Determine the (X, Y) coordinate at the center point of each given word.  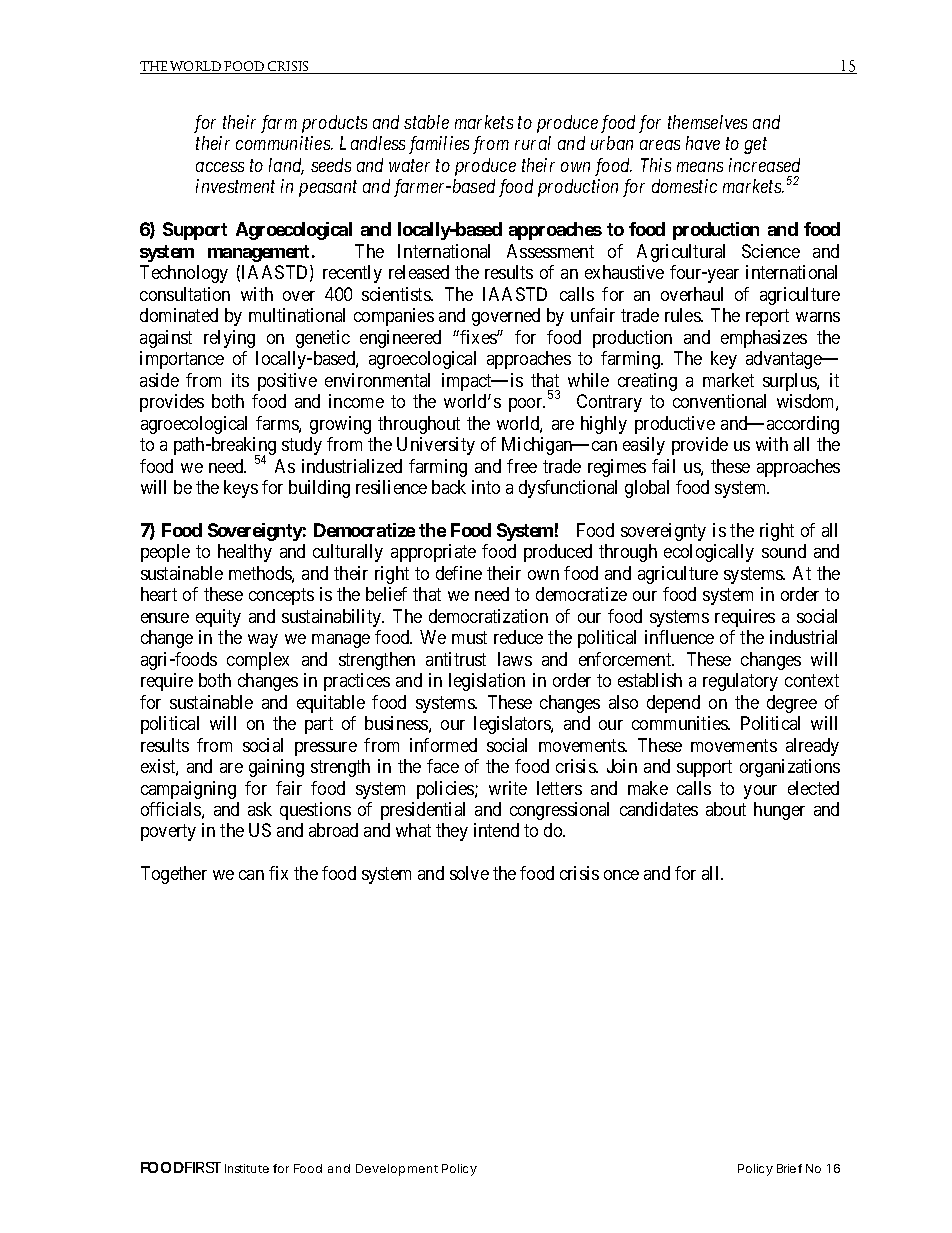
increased (764, 165)
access (220, 167)
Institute (247, 1168)
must (469, 638)
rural (533, 143)
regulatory (740, 682)
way (263, 641)
